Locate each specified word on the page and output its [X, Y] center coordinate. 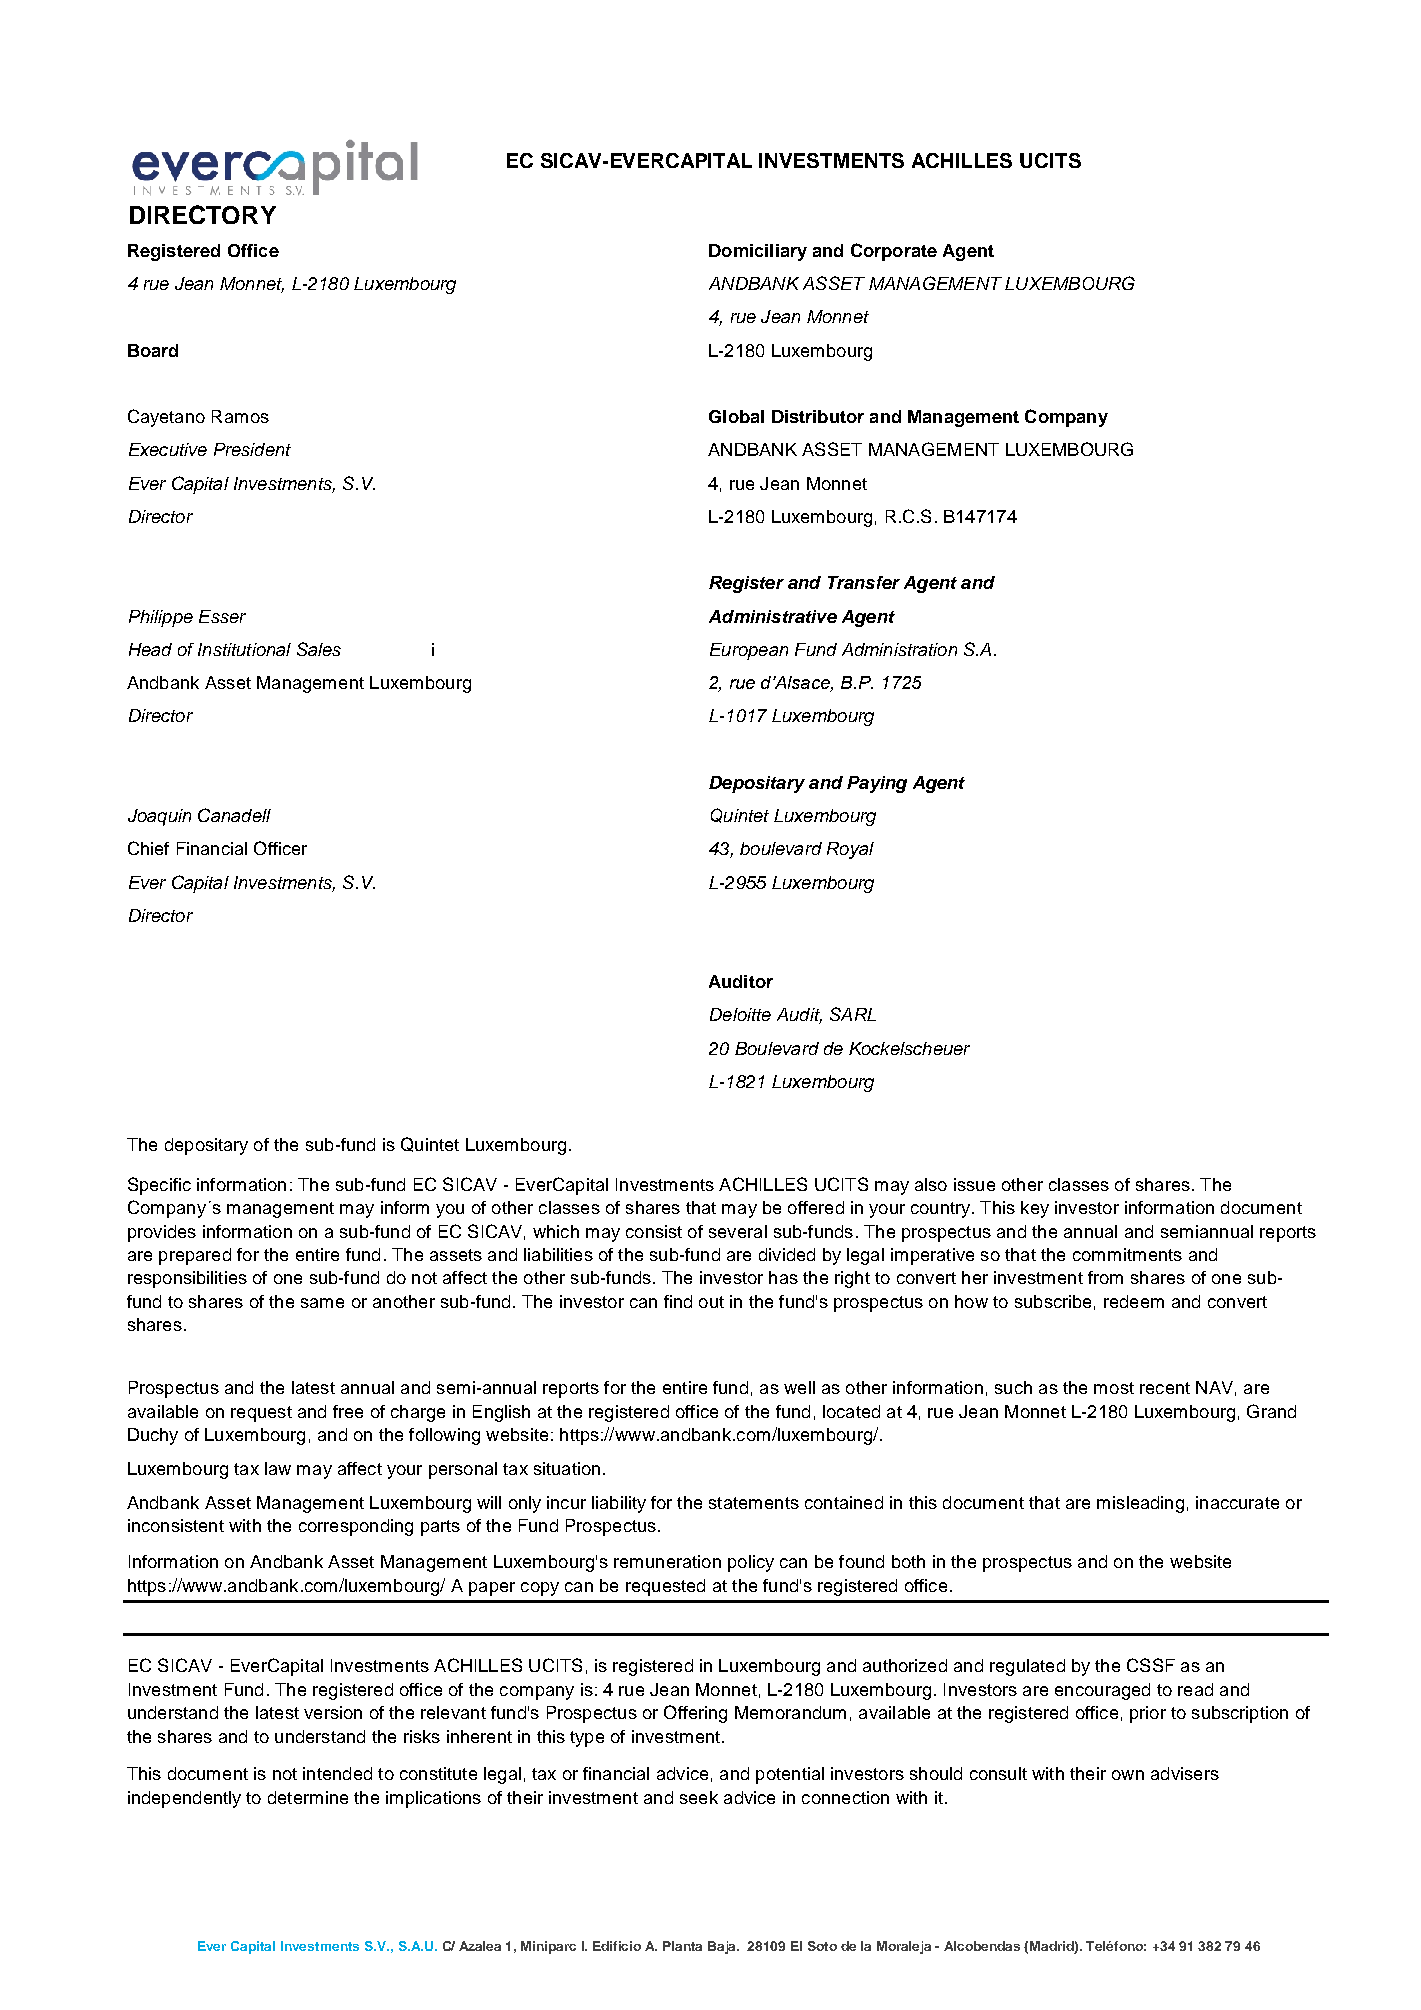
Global [736, 416]
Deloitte [740, 1014]
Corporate [894, 252]
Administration [899, 649]
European [749, 651]
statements [754, 1503]
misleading [1140, 1504]
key [1035, 1209]
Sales [319, 649]
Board [153, 350]
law [278, 1468]
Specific [159, 1186]
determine [308, 1797]
